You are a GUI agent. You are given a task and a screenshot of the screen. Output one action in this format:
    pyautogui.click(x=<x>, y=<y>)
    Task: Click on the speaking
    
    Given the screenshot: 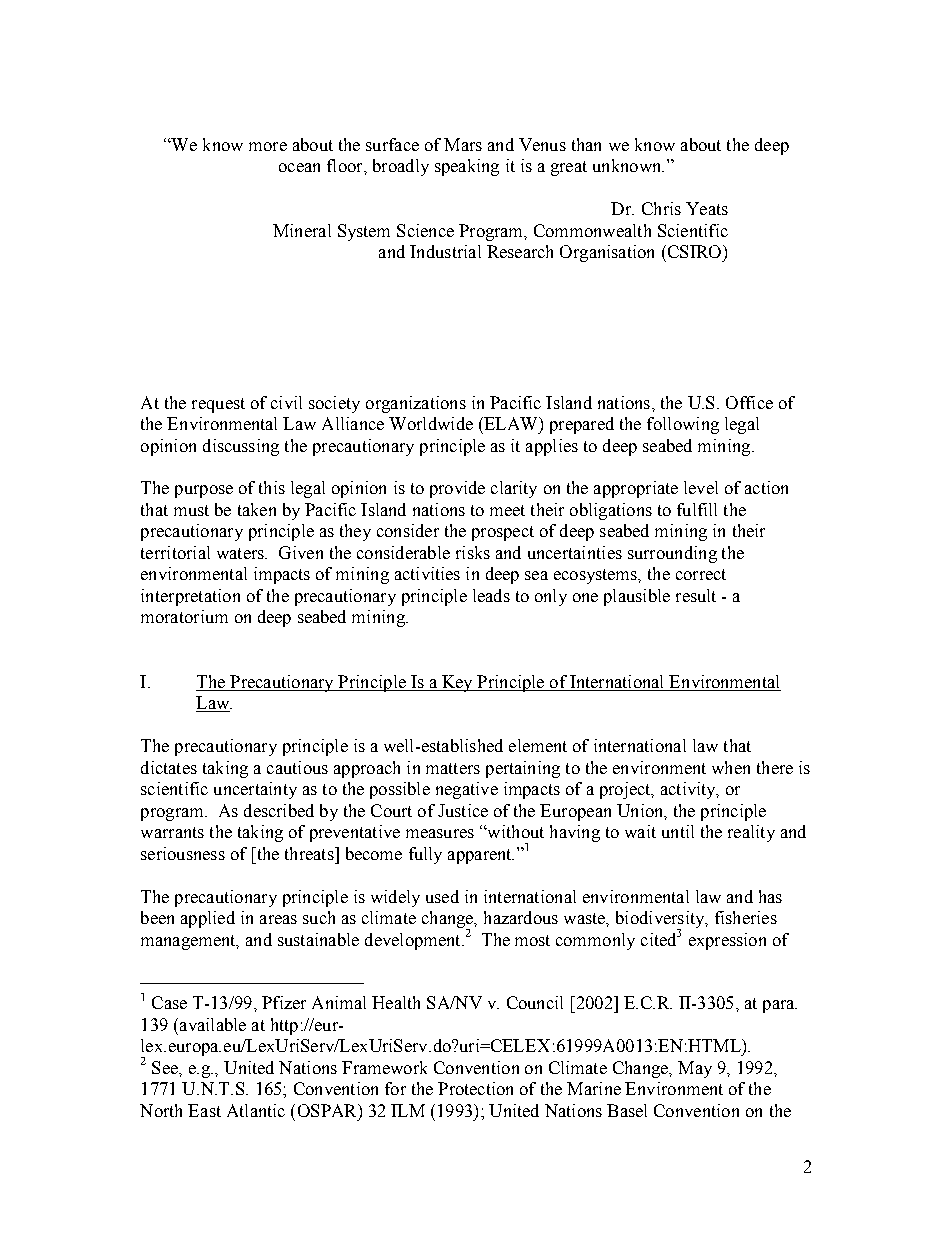 What is the action you would take?
    pyautogui.click(x=467, y=167)
